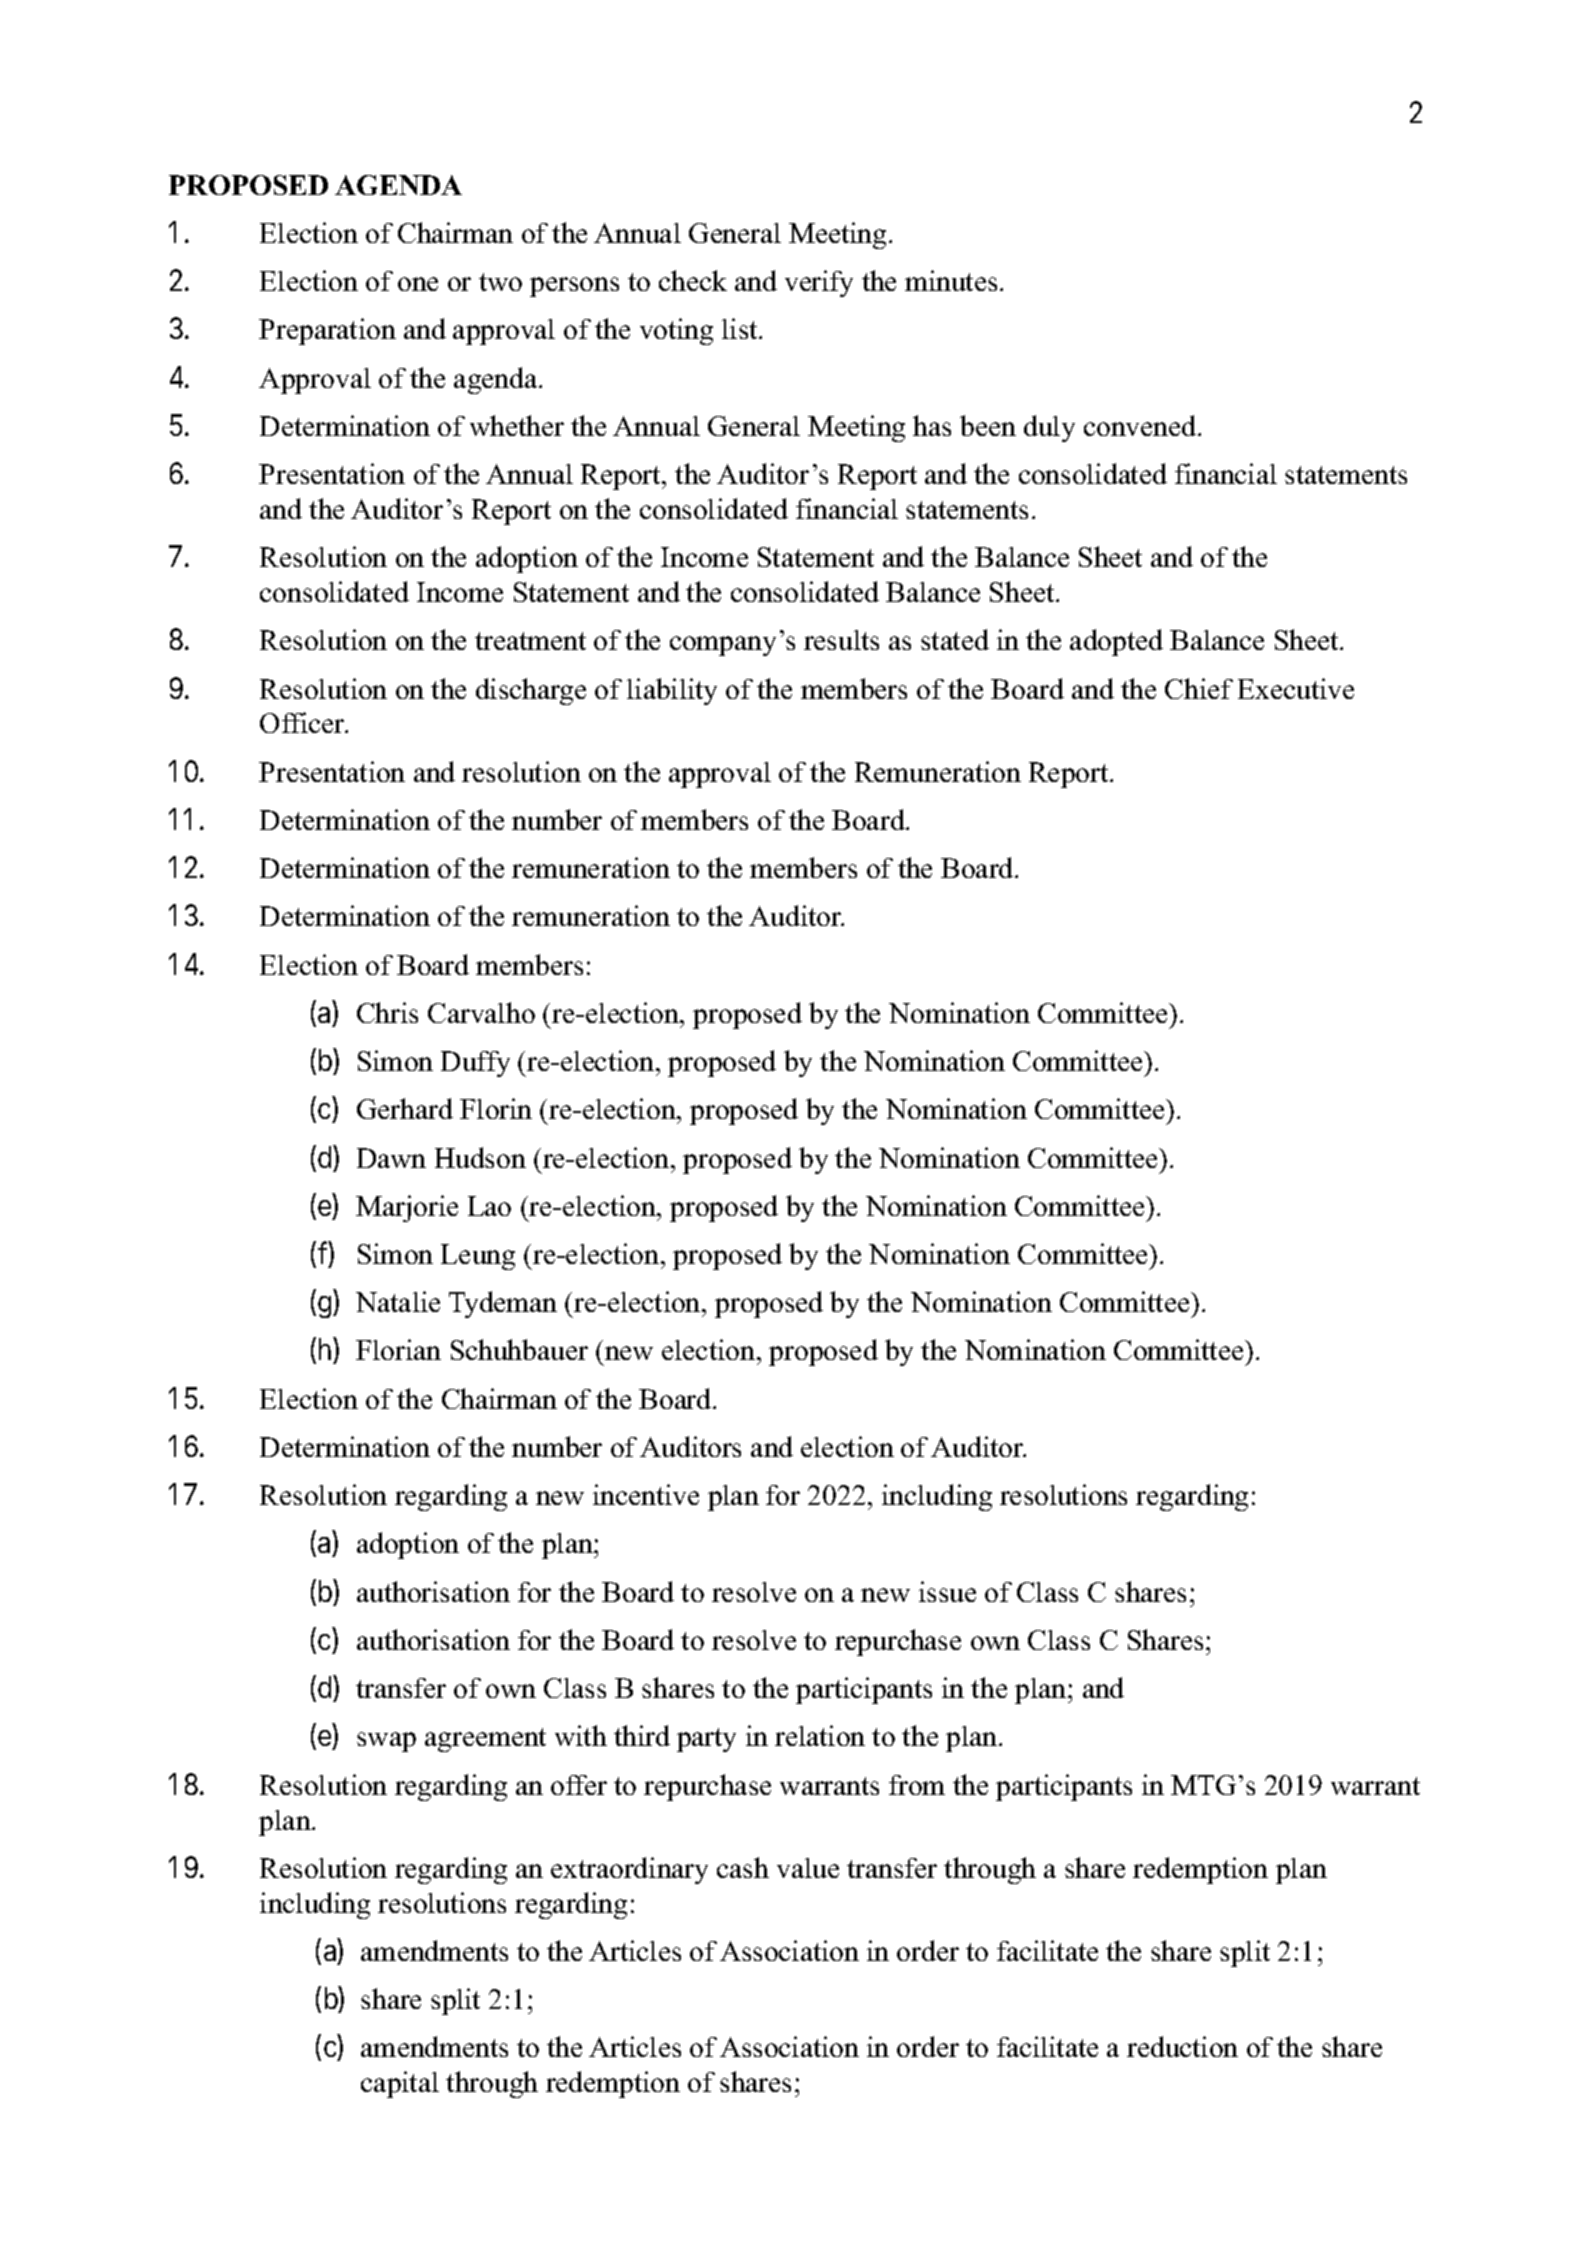 The image size is (1595, 2256). Describe the element at coordinates (1141, 425) in the page. I see `convened` at that location.
